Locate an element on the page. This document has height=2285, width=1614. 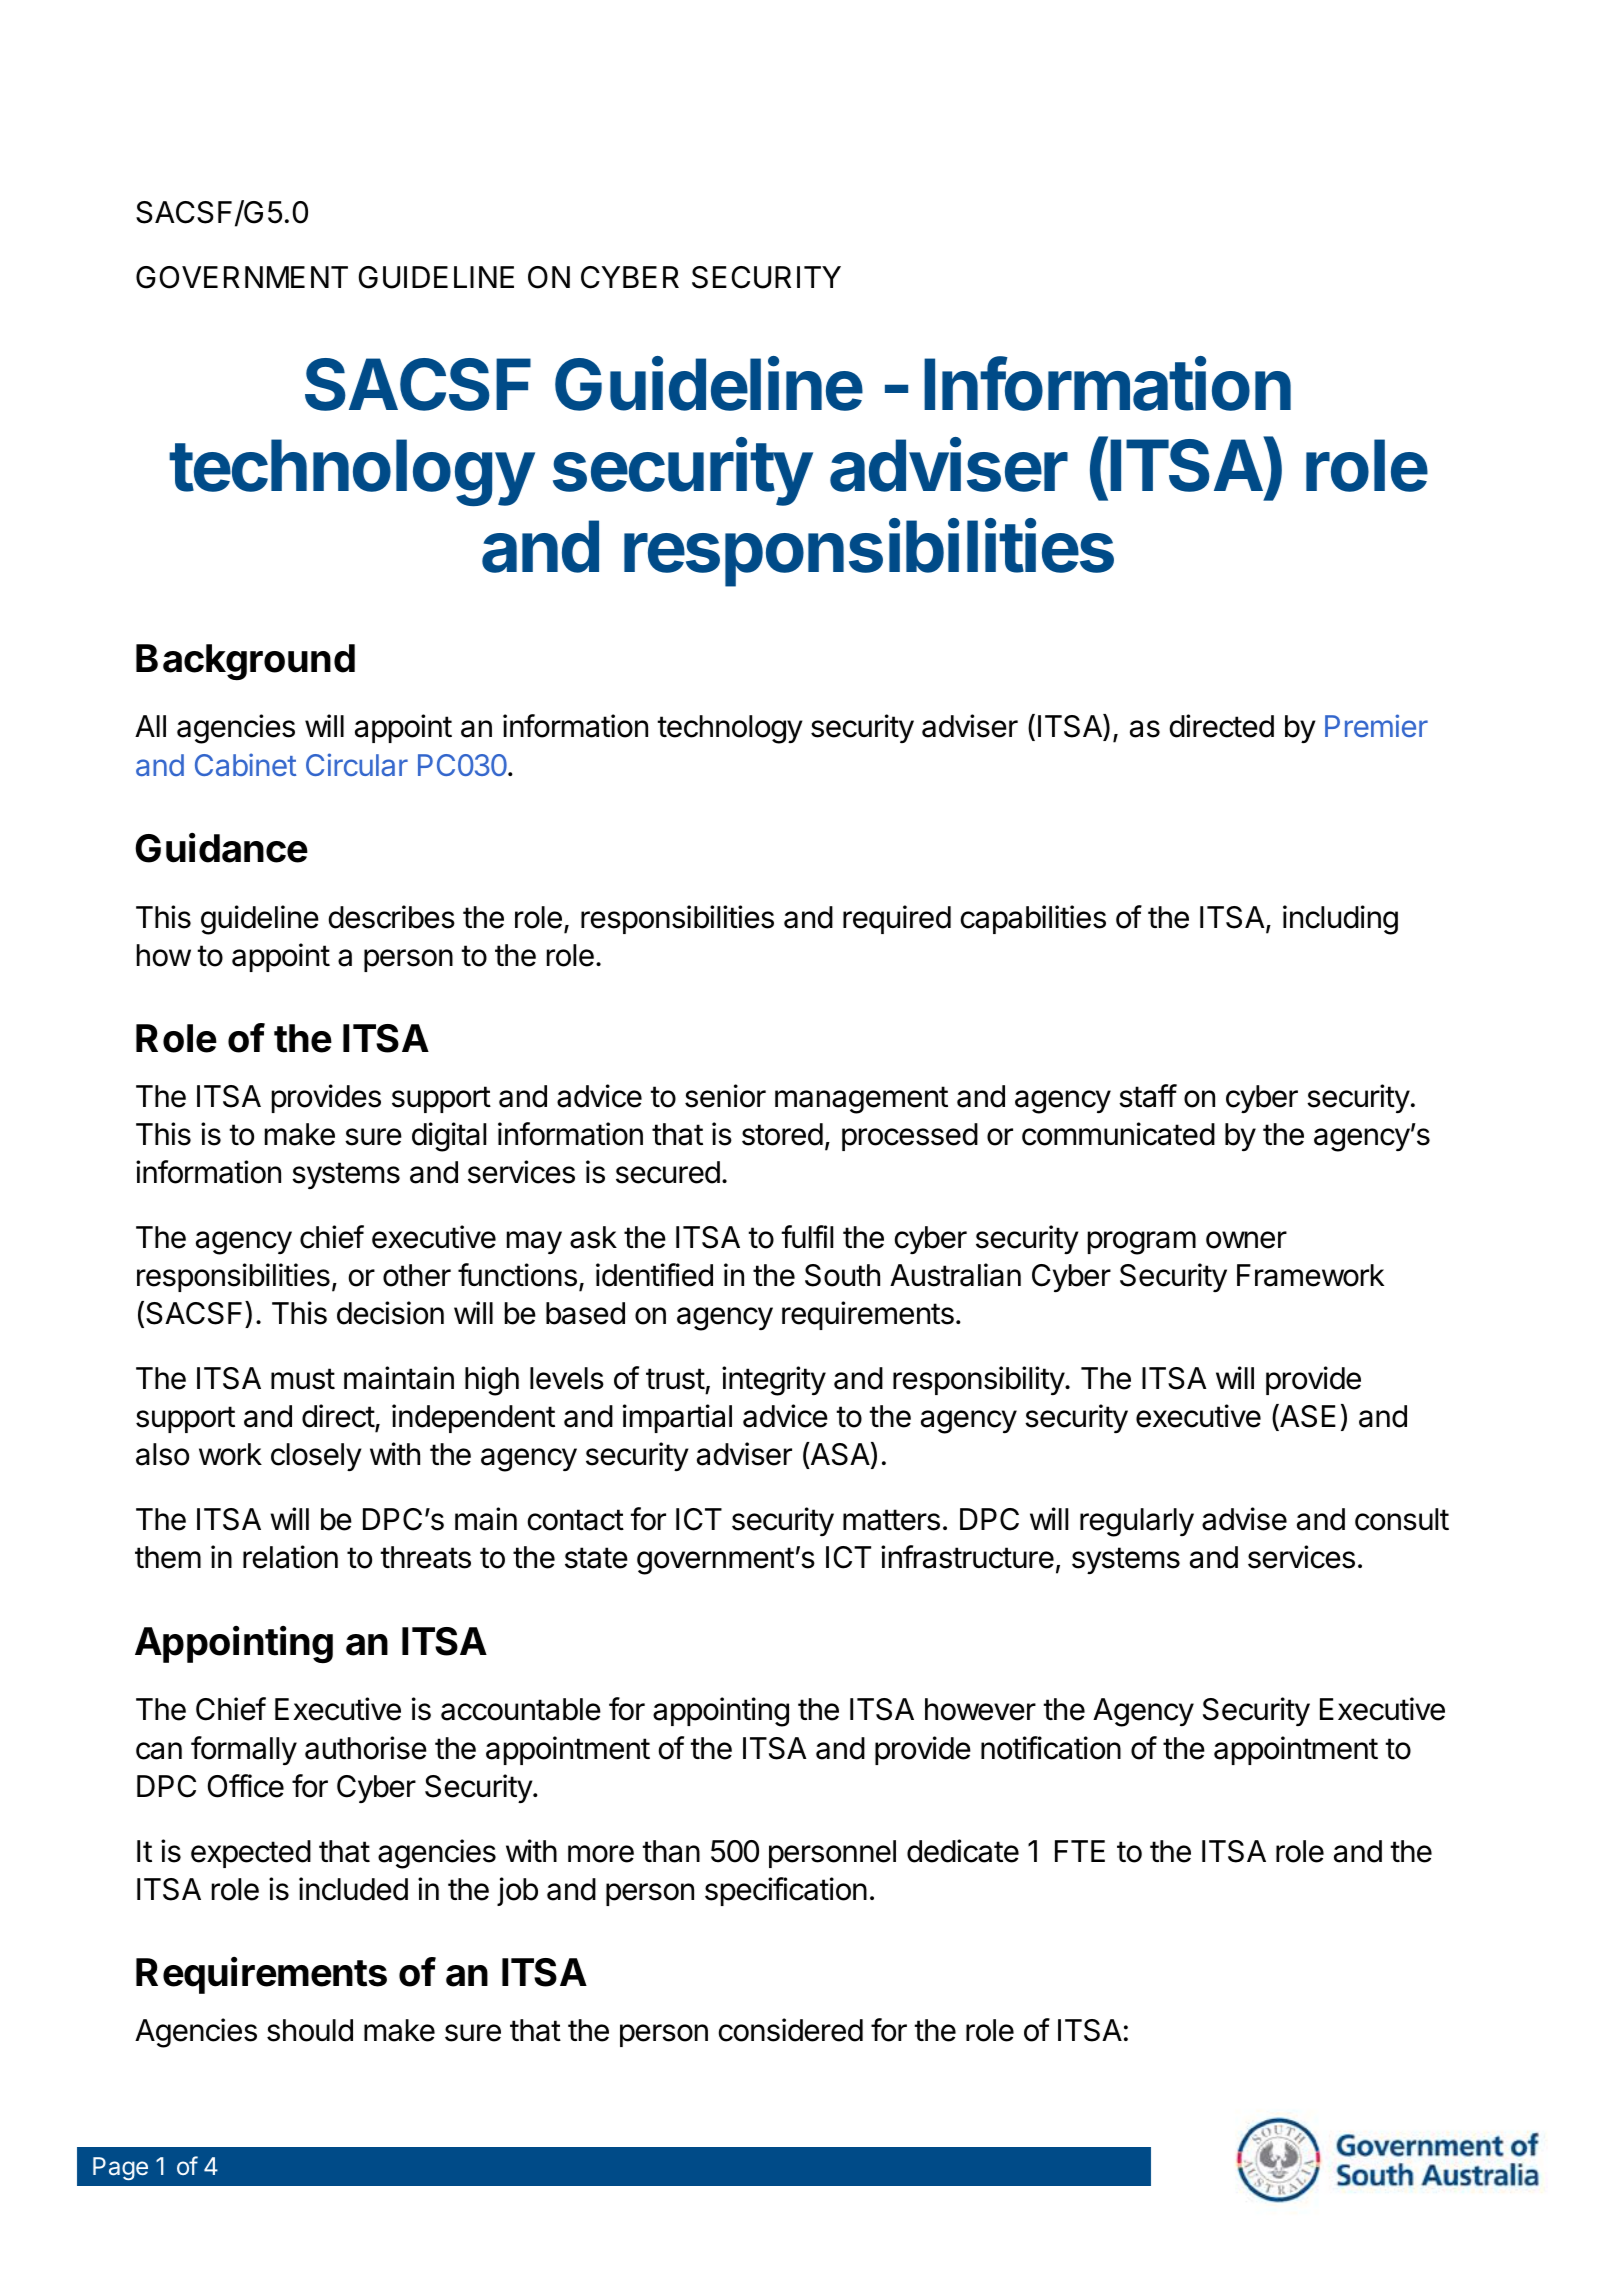
FTE is located at coordinates (1080, 1851).
